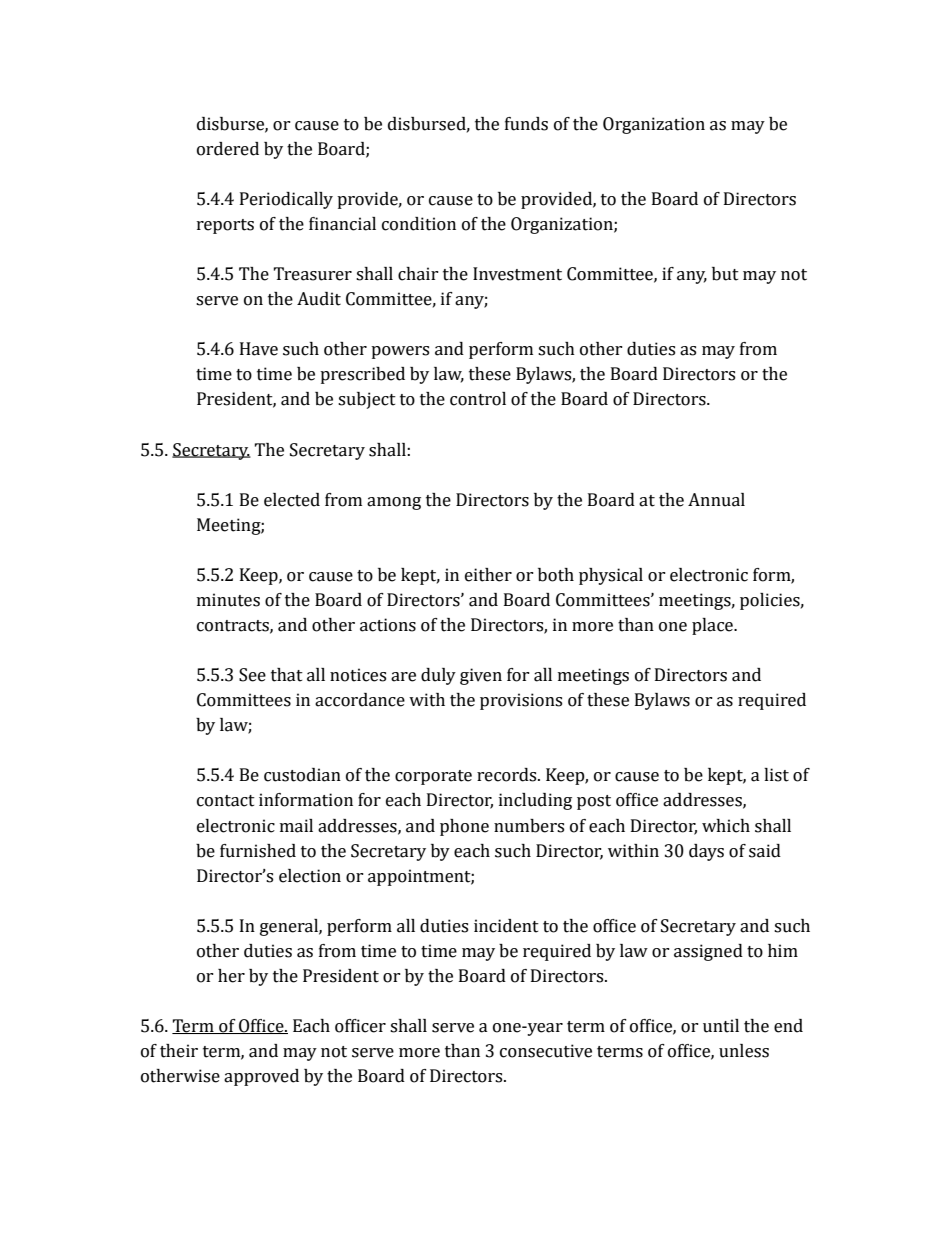 The width and height of the screenshot is (952, 1233). What do you see at coordinates (725, 274) in the screenshot?
I see `but` at bounding box center [725, 274].
